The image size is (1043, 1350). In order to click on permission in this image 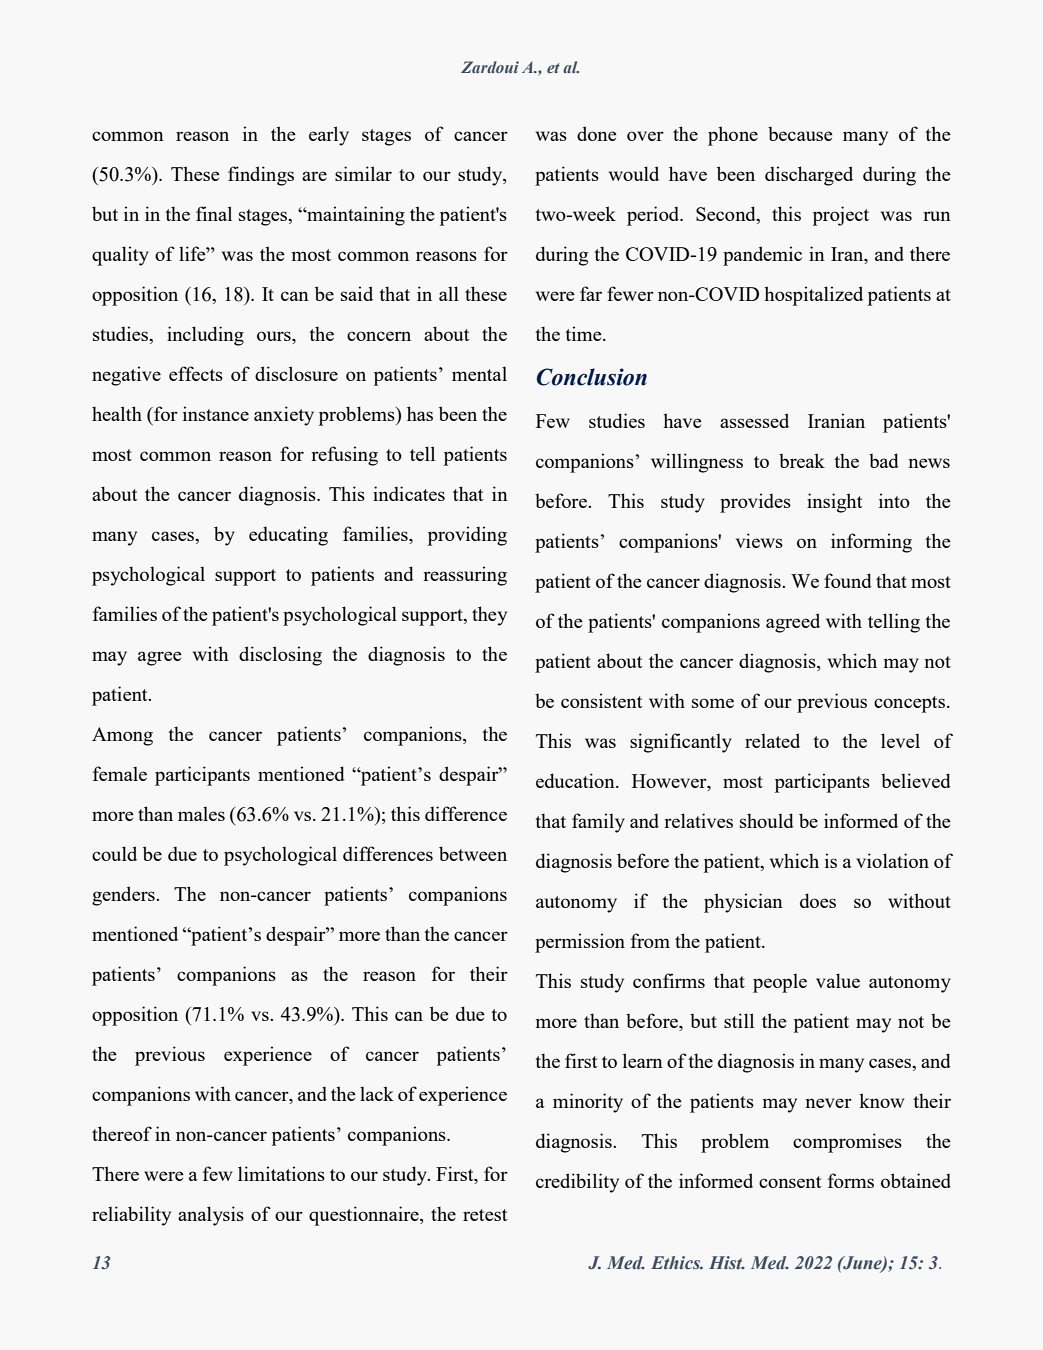, I will do `click(580, 943)`.
